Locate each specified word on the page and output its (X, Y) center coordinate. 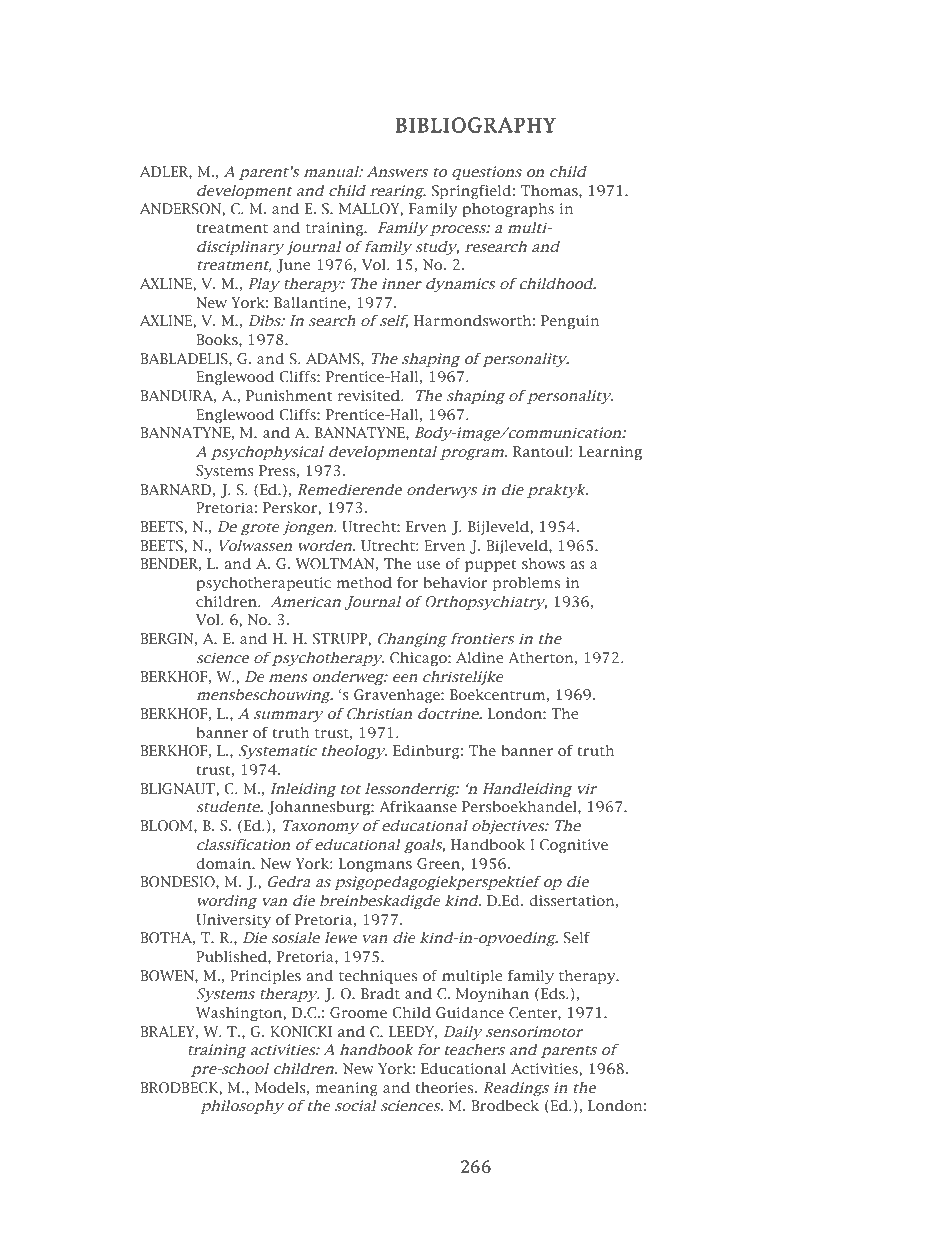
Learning (610, 453)
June (293, 266)
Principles (265, 977)
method (364, 583)
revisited (369, 395)
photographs (508, 210)
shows (543, 564)
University (233, 921)
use (428, 565)
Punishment (289, 395)
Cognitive (574, 846)
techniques (378, 977)
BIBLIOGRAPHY (476, 125)
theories (445, 1087)
